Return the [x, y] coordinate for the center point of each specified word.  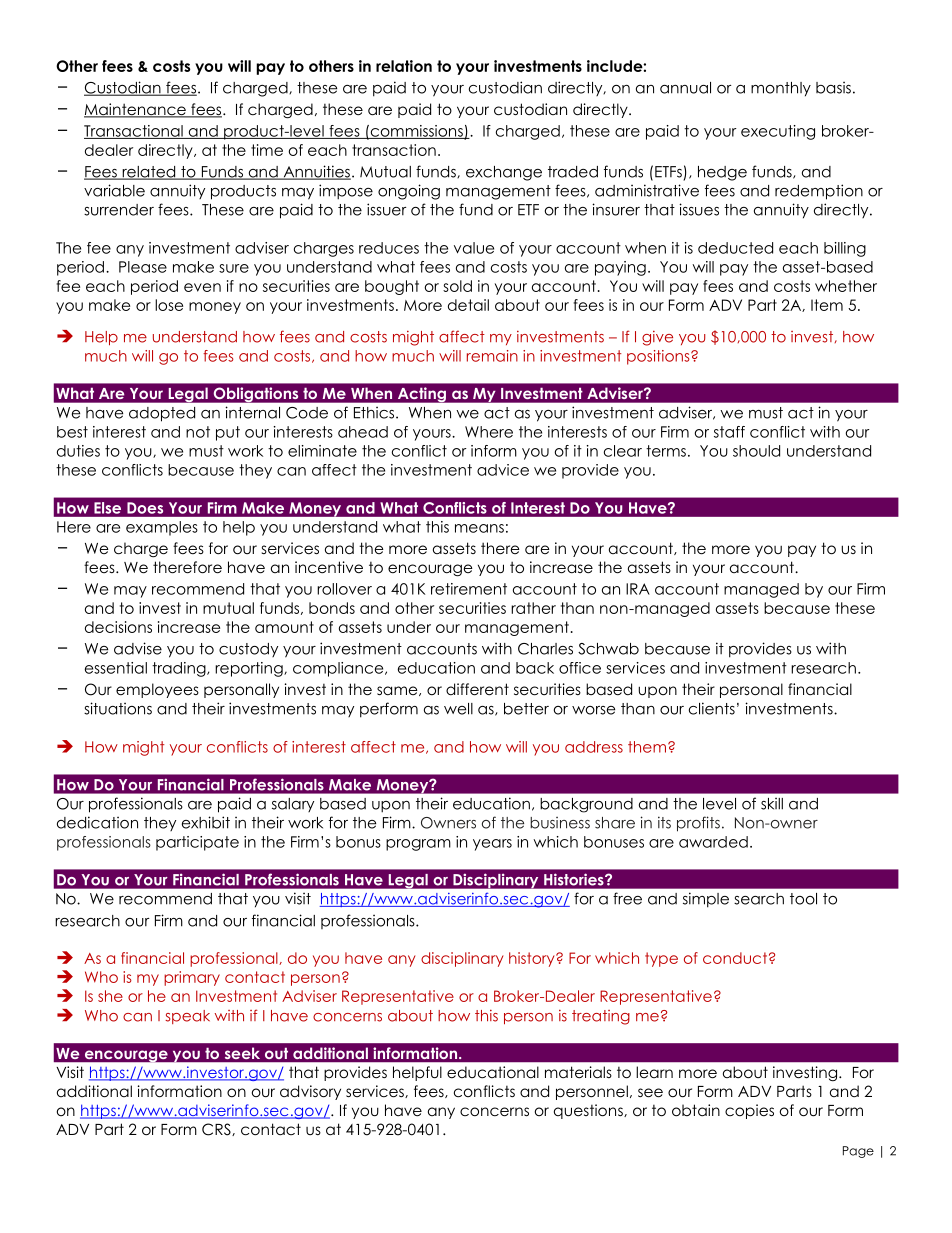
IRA [638, 589]
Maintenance [136, 110]
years [492, 845]
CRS [217, 1129]
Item [827, 305]
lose [169, 305]
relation [404, 66]
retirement [469, 589]
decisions [118, 627]
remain [492, 356]
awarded [713, 842]
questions [589, 1111]
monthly [781, 89]
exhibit [206, 822]
